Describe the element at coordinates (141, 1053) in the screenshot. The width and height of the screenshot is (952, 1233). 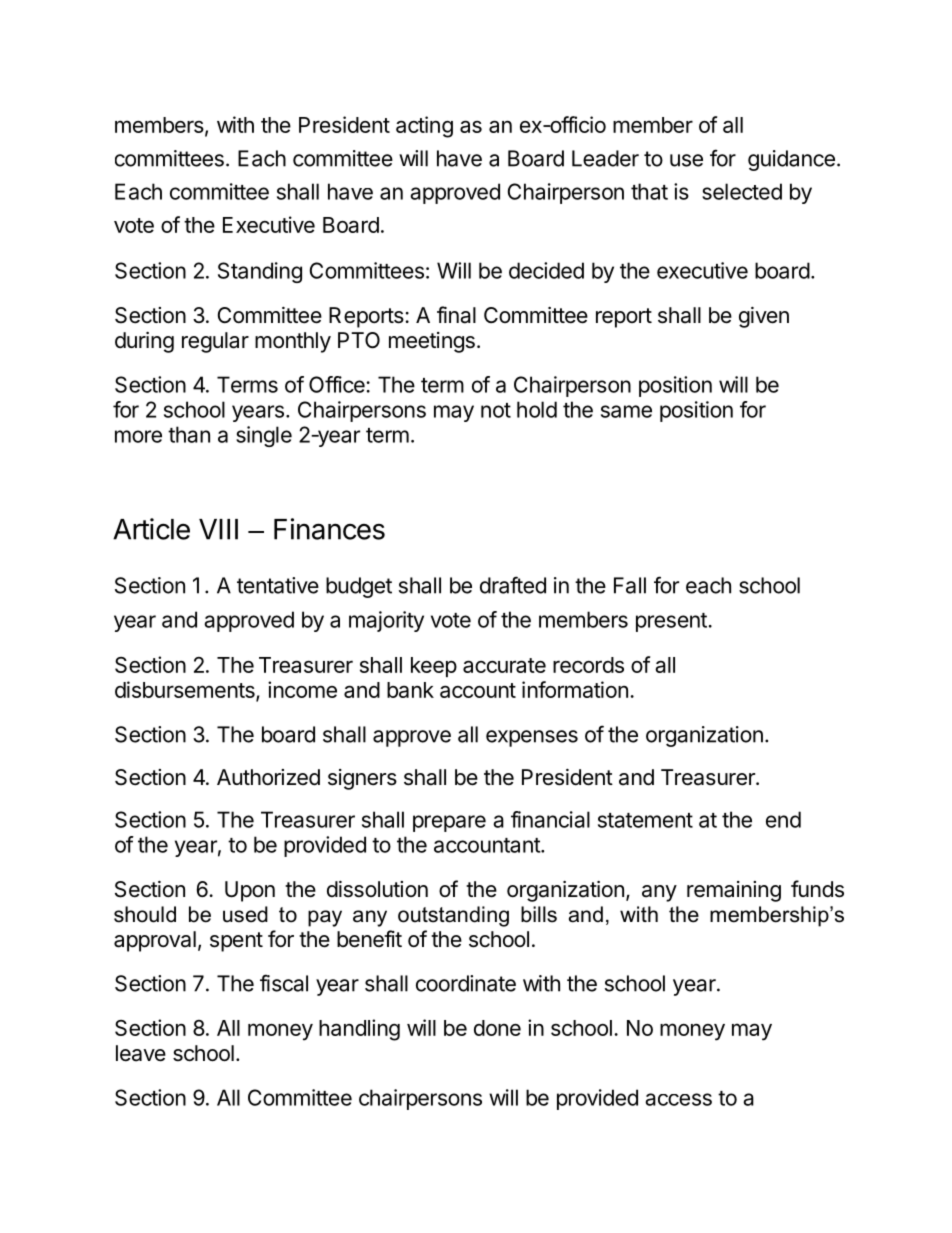
I see `leave` at that location.
